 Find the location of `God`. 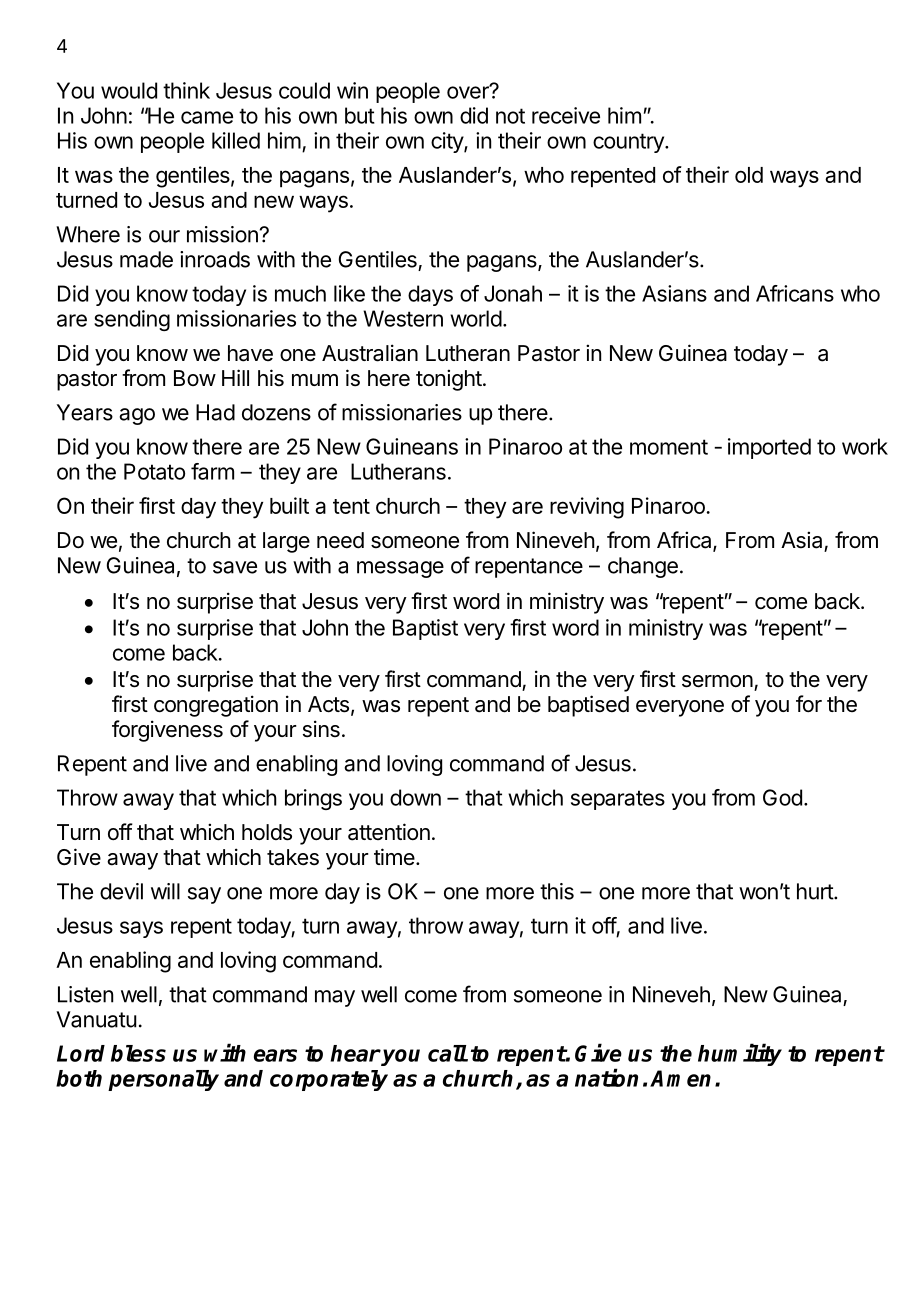

God is located at coordinates (782, 797).
